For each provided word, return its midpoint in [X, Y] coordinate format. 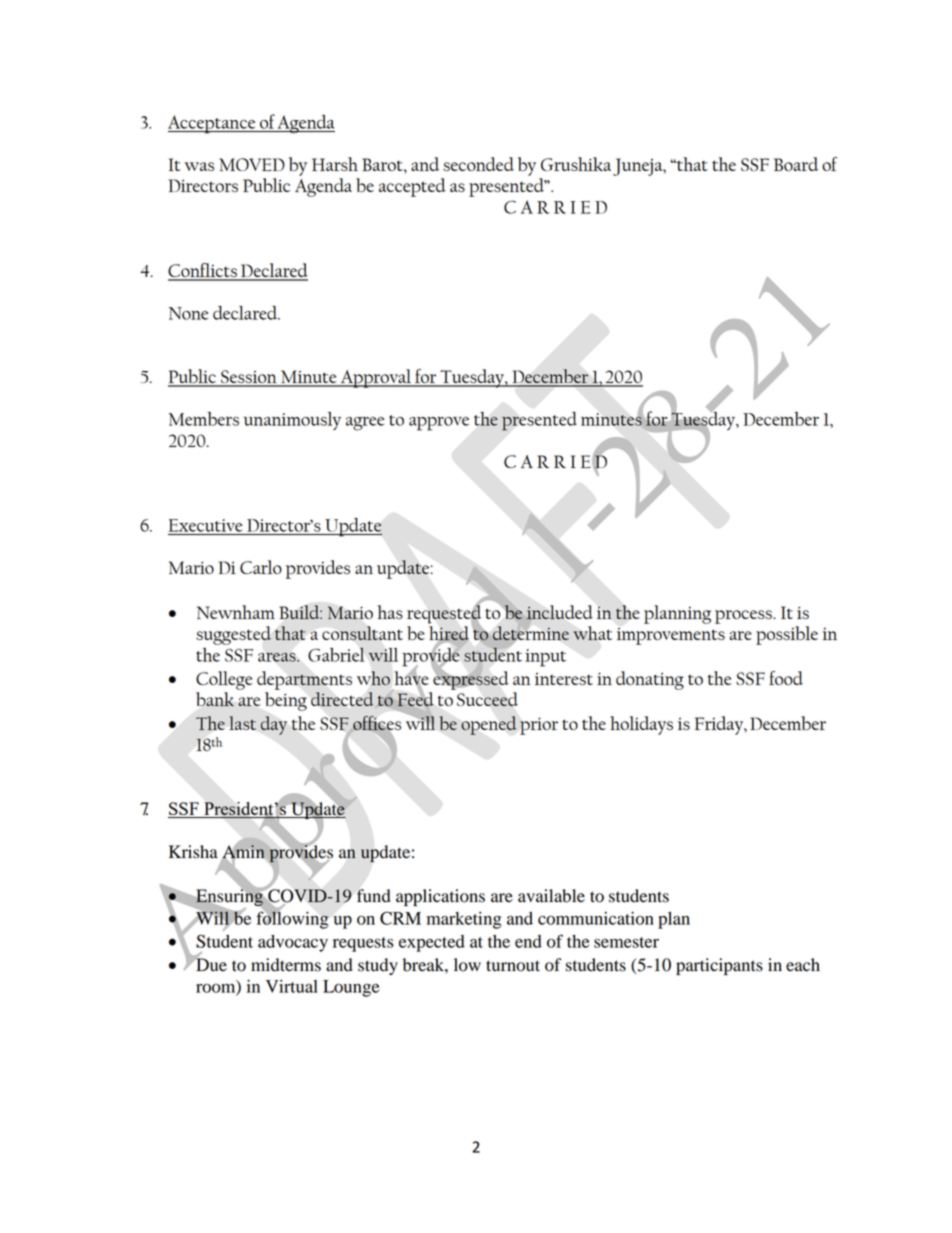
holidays [641, 725]
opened [489, 725]
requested [444, 614]
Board [796, 164]
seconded [478, 164]
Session [249, 378]
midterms [286, 965]
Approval [376, 378]
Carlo [261, 567]
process [744, 617]
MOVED [252, 164]
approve [439, 424]
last [242, 723]
